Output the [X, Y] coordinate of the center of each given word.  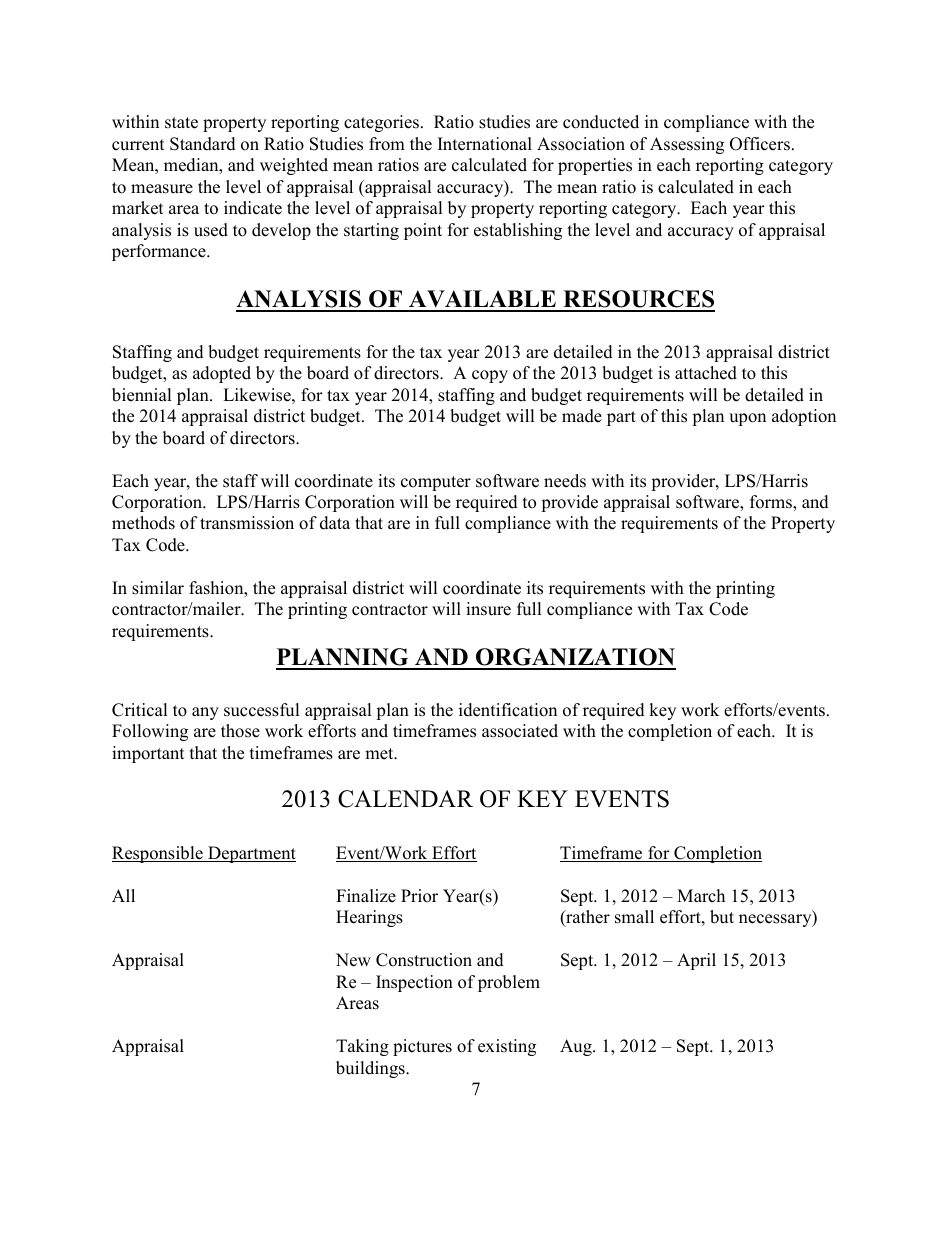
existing [507, 1047]
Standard [203, 144]
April [696, 961]
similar [158, 588]
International [485, 144]
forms [772, 503]
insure [488, 609]
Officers [760, 144]
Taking [362, 1047]
